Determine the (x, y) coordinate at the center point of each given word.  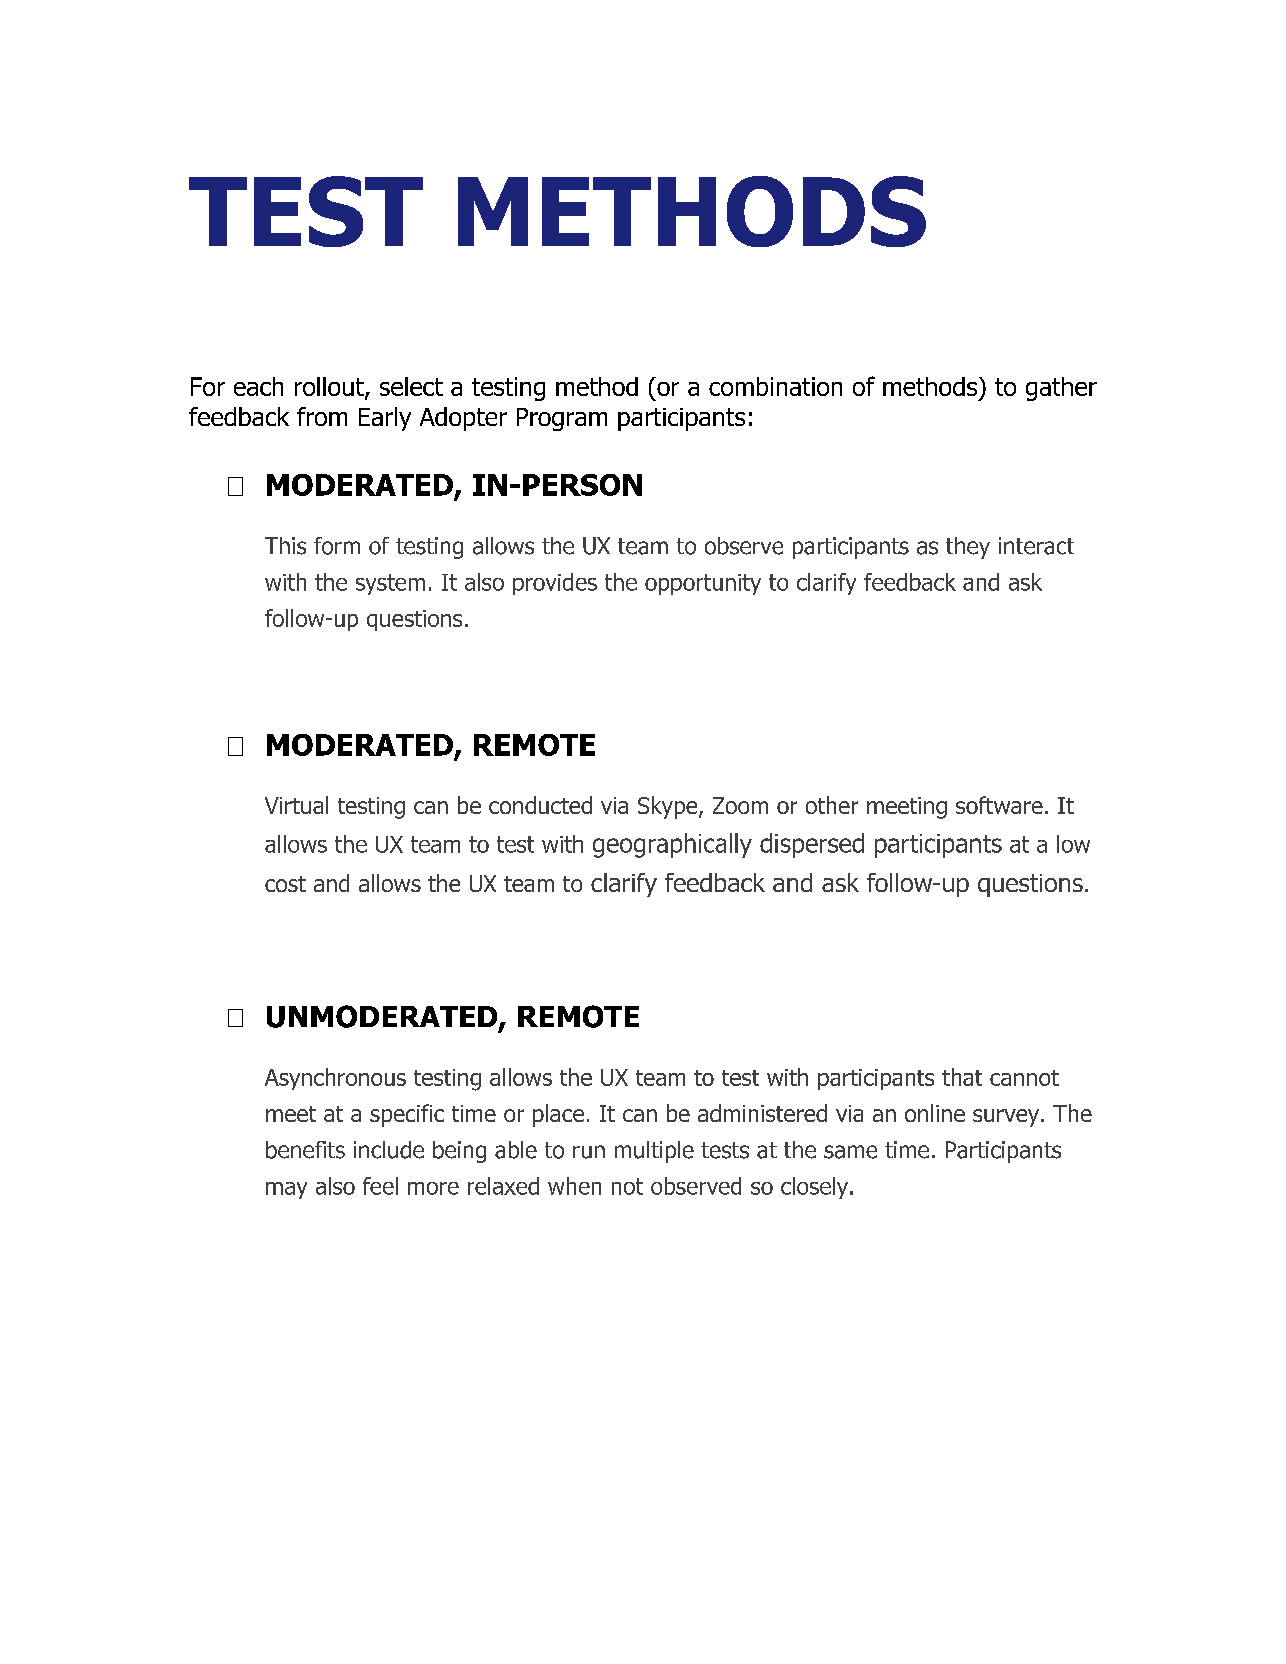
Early (385, 419)
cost (285, 884)
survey (1007, 1118)
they (968, 548)
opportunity (703, 584)
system (390, 584)
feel (380, 1186)
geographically (672, 845)
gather (1061, 389)
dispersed (812, 845)
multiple (654, 1152)
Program (562, 419)
